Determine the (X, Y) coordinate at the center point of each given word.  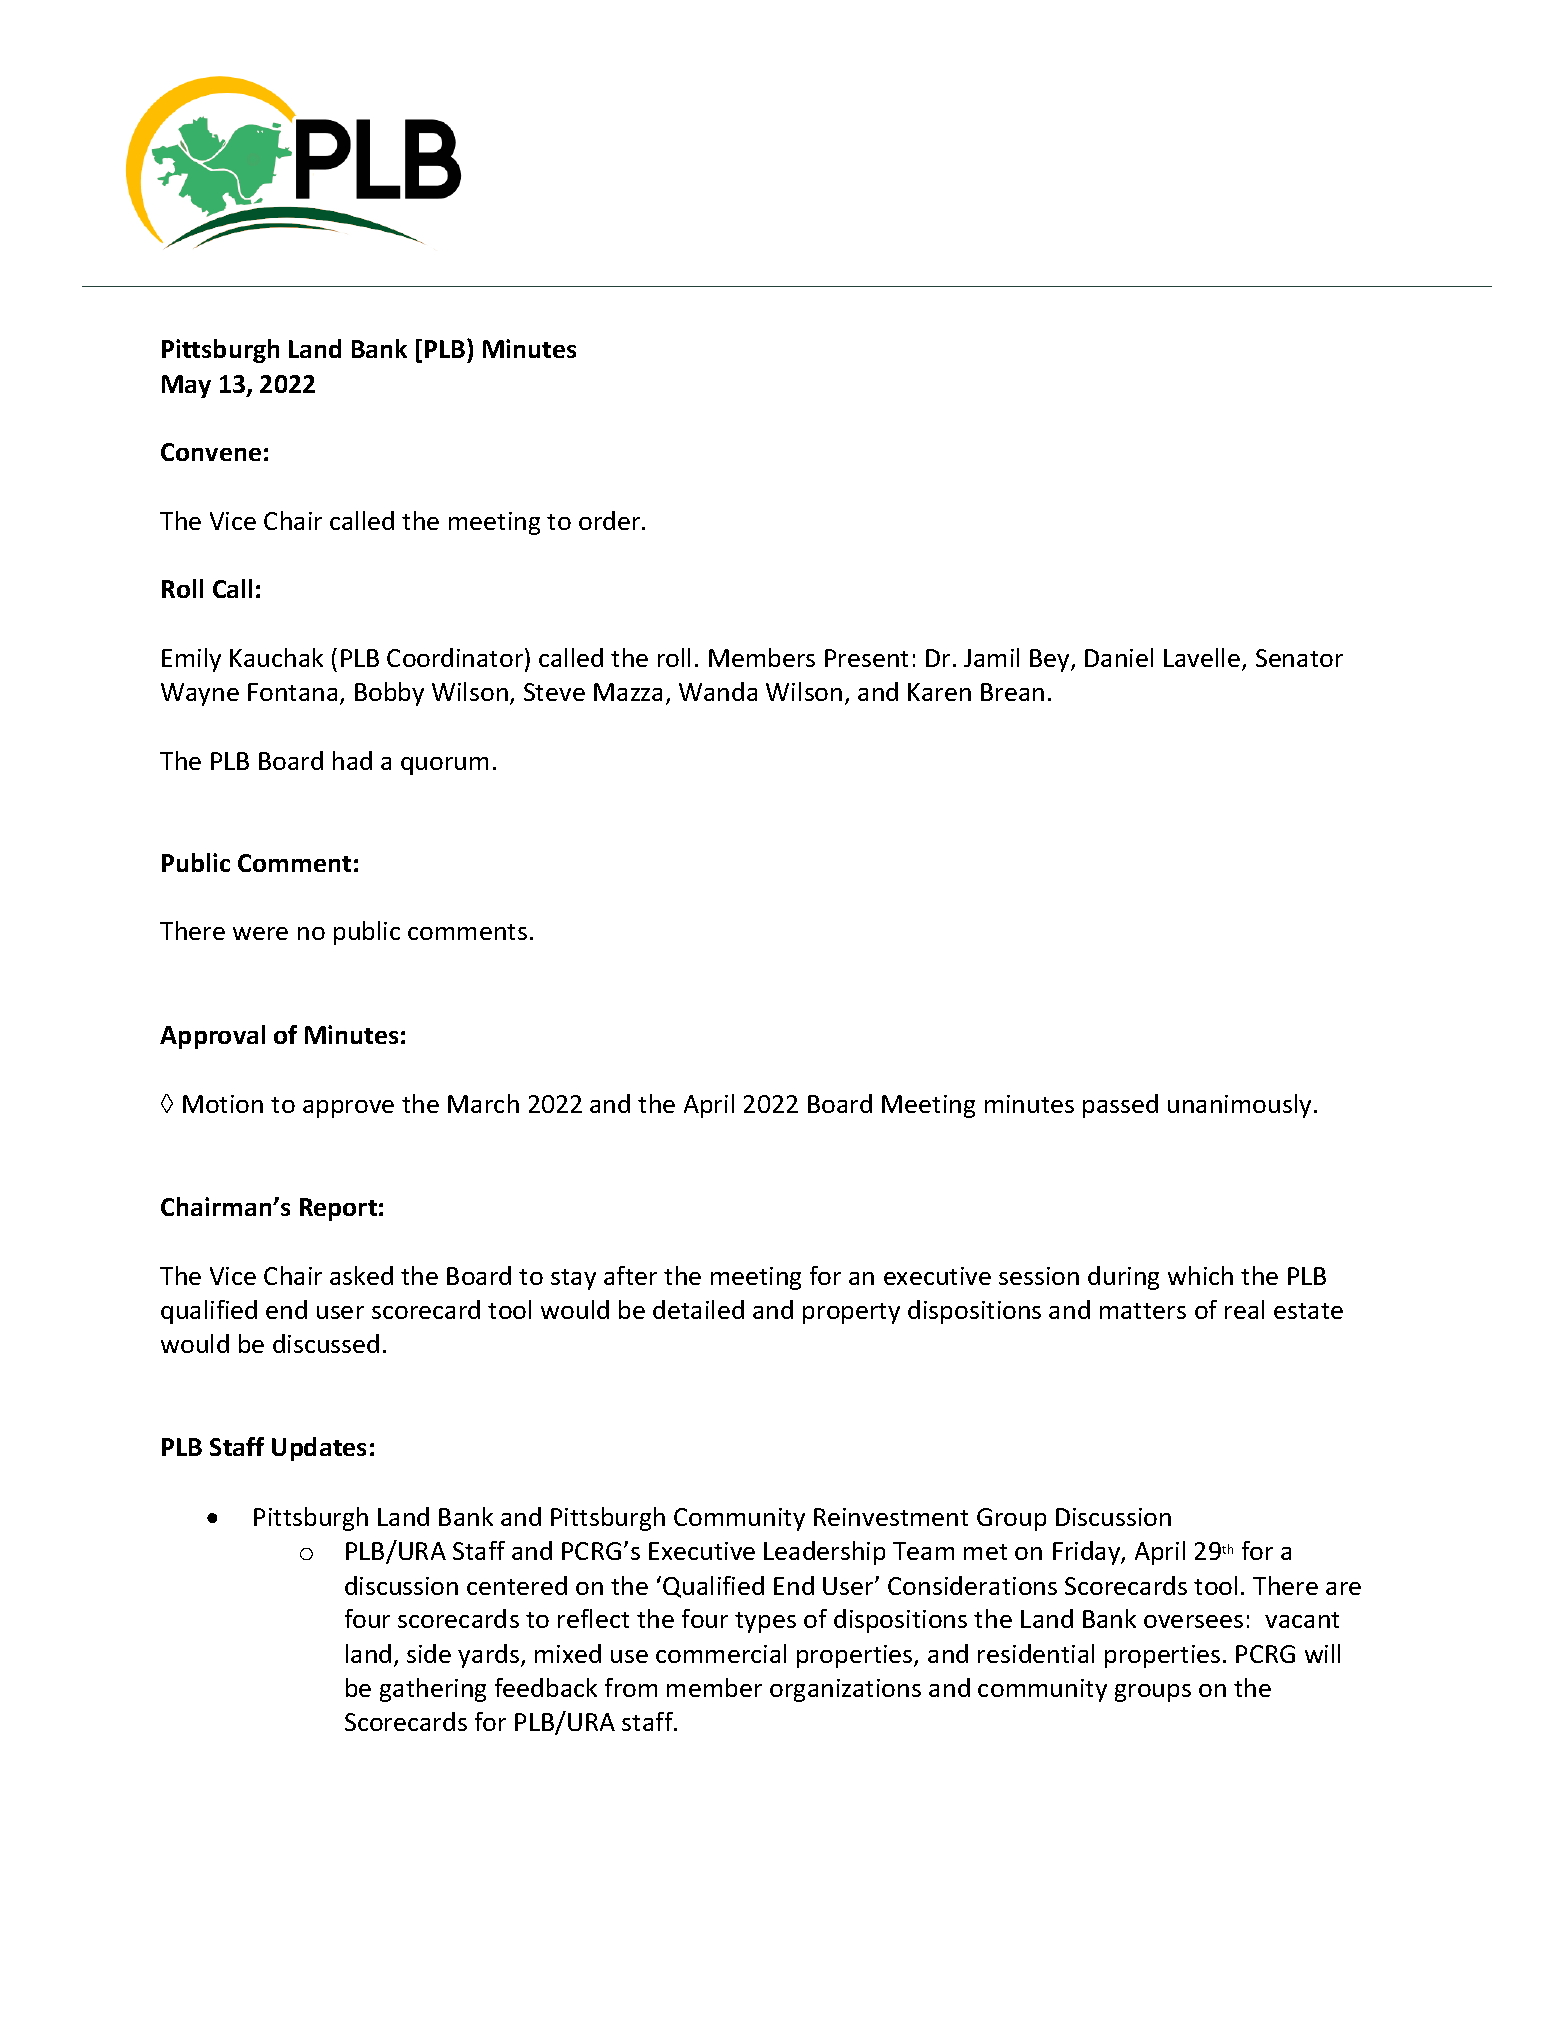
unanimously (1239, 1106)
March (483, 1103)
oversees (1193, 1621)
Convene (211, 452)
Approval (212, 1037)
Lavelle (1202, 657)
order (611, 520)
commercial (721, 1653)
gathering (433, 1690)
